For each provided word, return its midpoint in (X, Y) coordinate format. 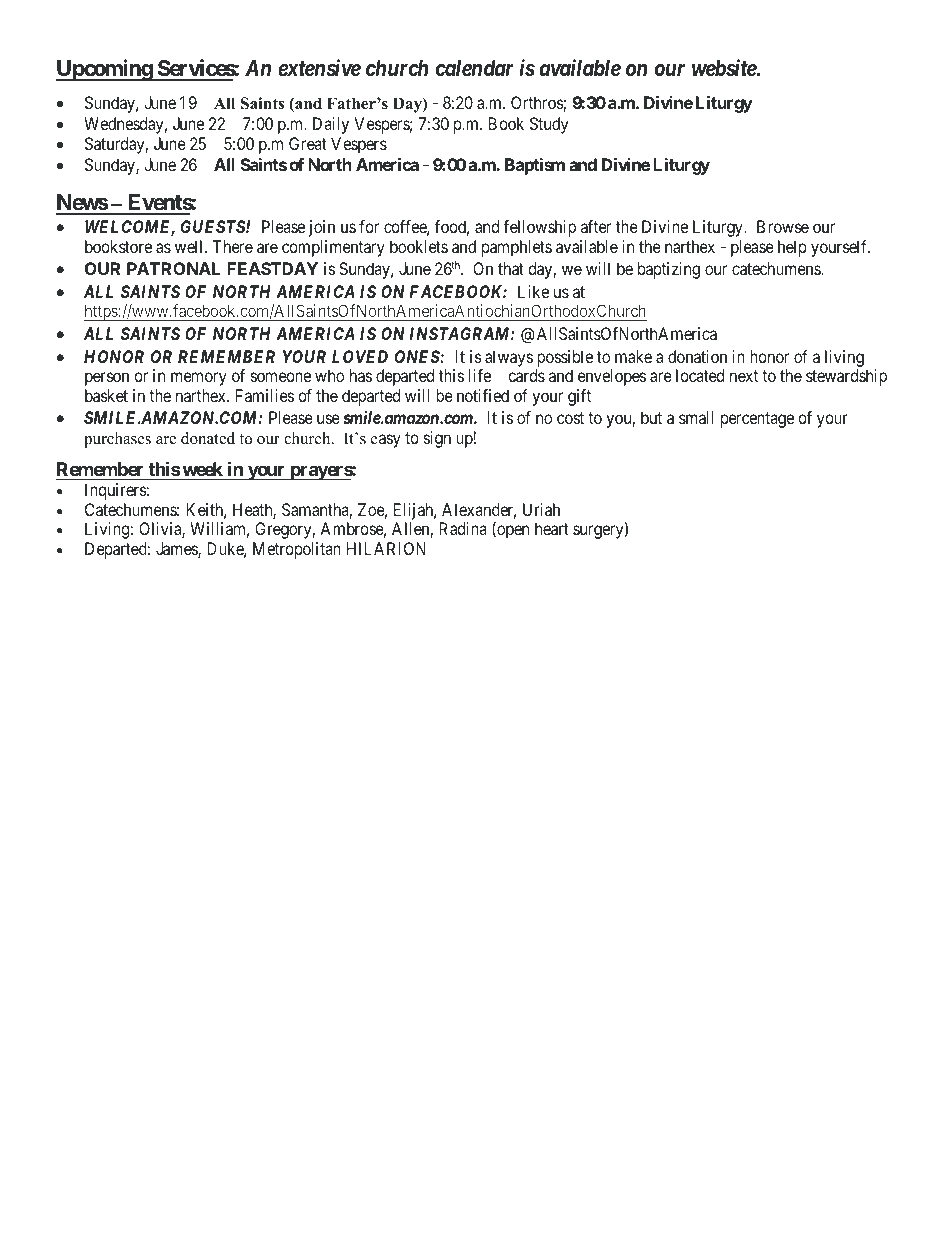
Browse (783, 226)
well (190, 246)
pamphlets (517, 248)
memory (199, 379)
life (480, 375)
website (725, 68)
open (512, 532)
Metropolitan (297, 550)
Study (549, 125)
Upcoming (105, 70)
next (744, 376)
